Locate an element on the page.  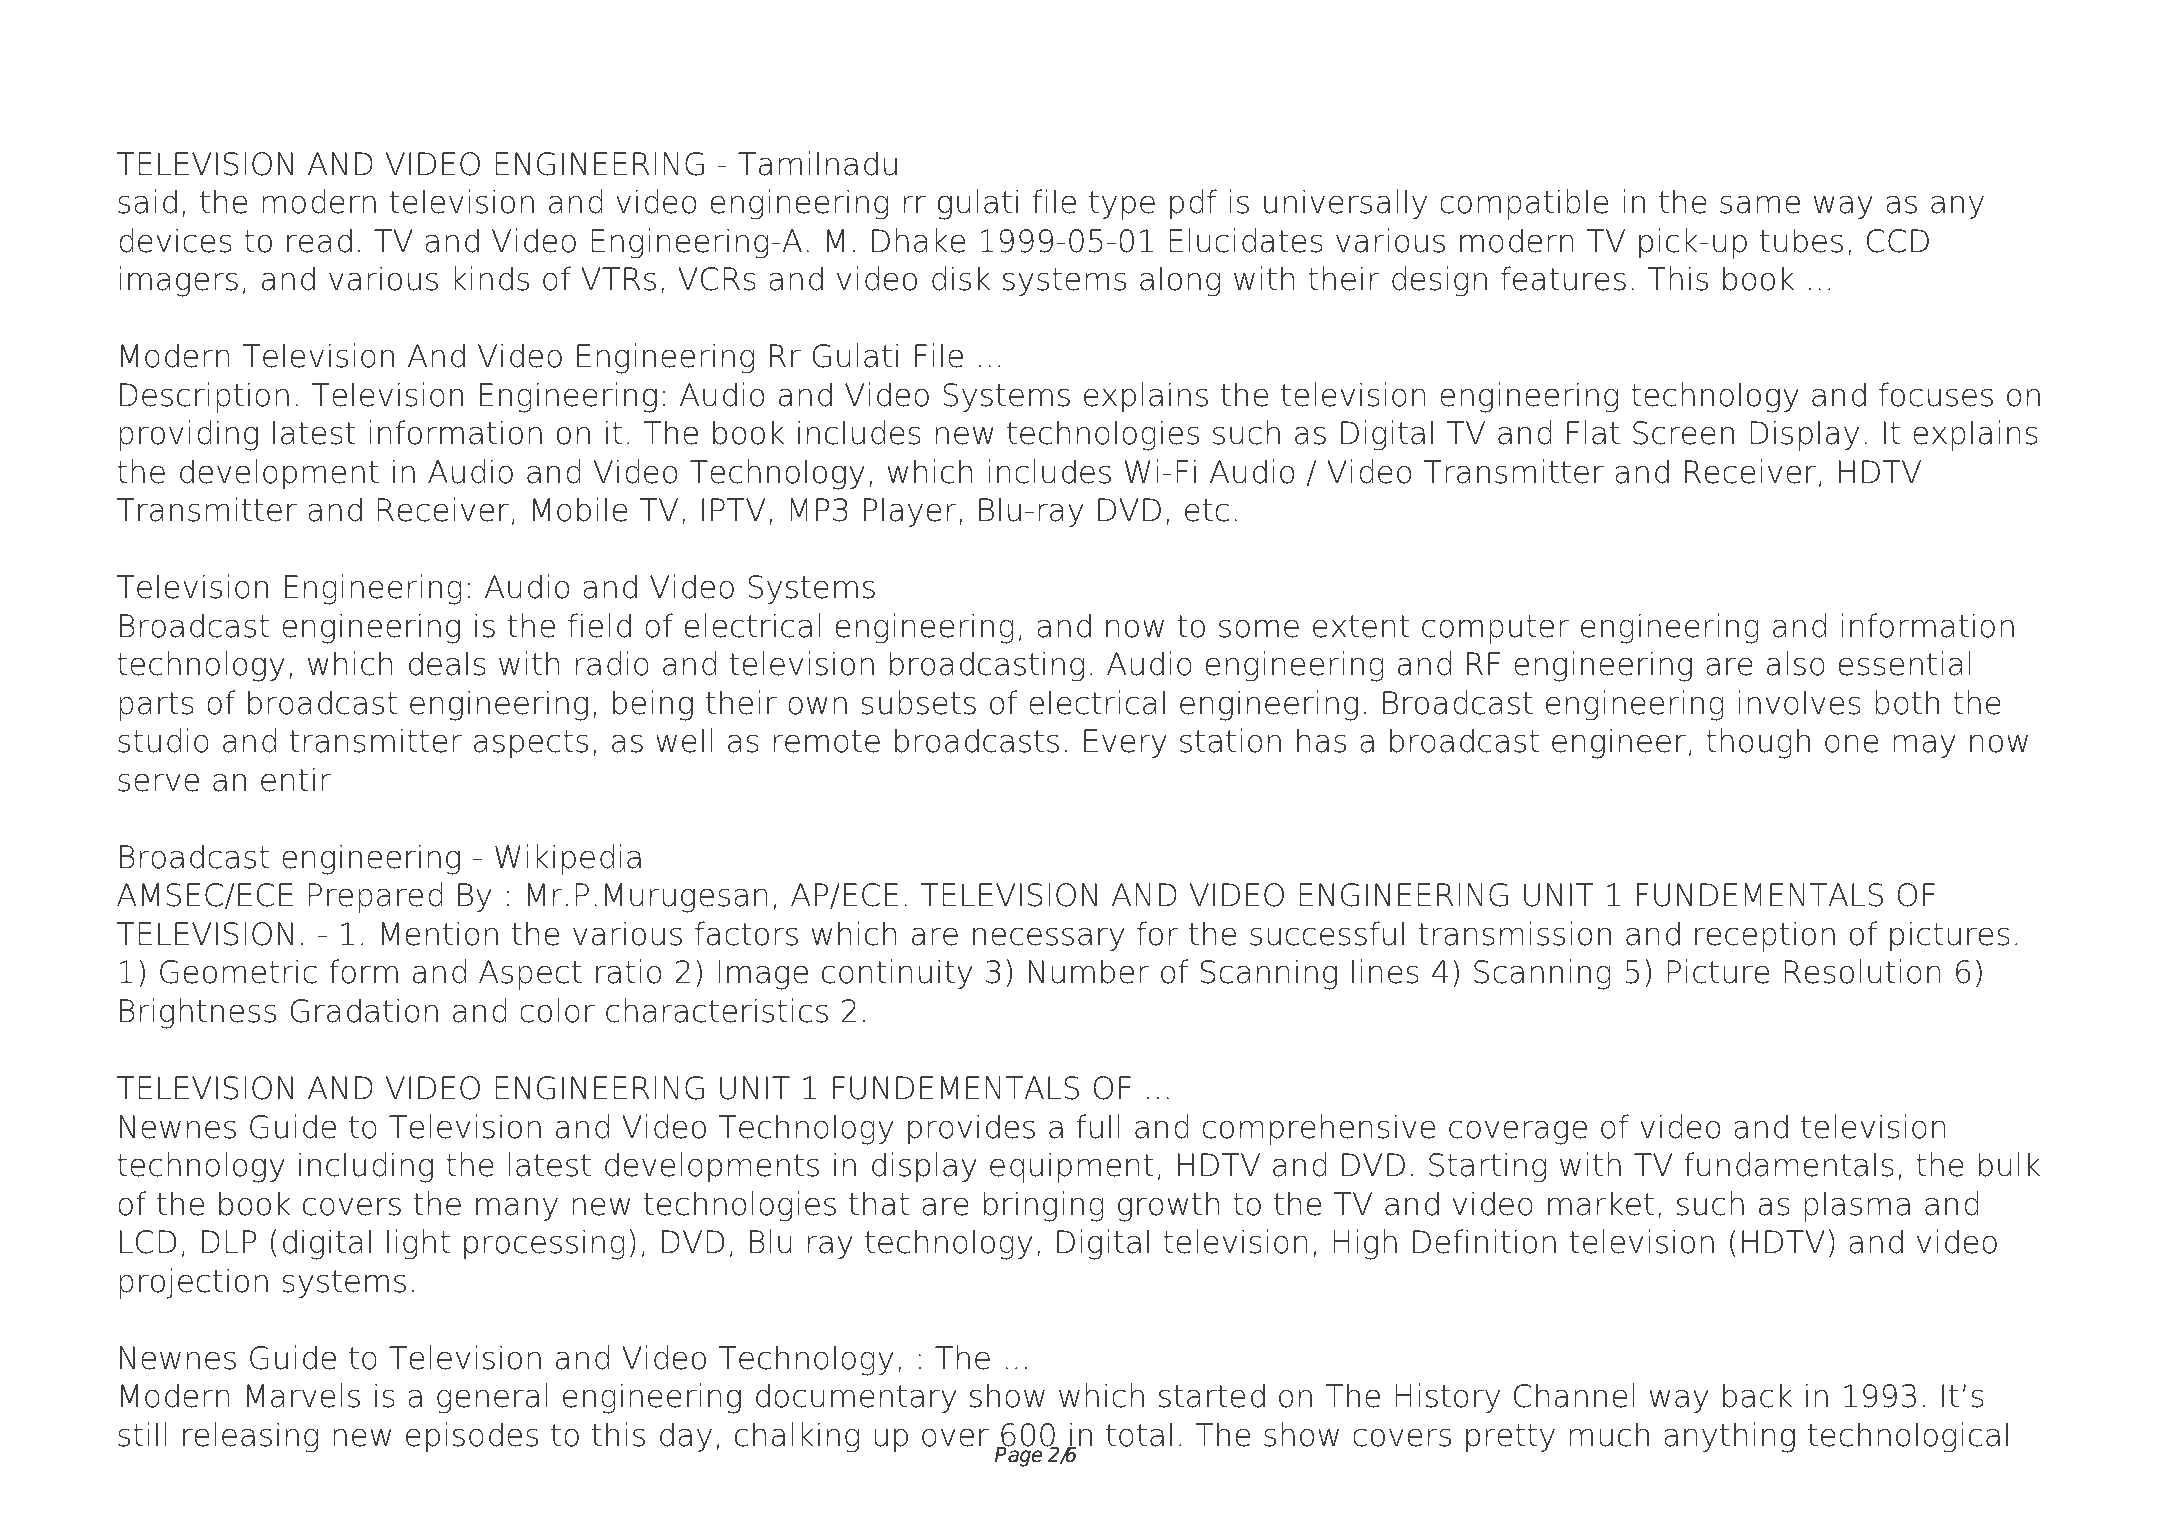
though is located at coordinates (1758, 743).
